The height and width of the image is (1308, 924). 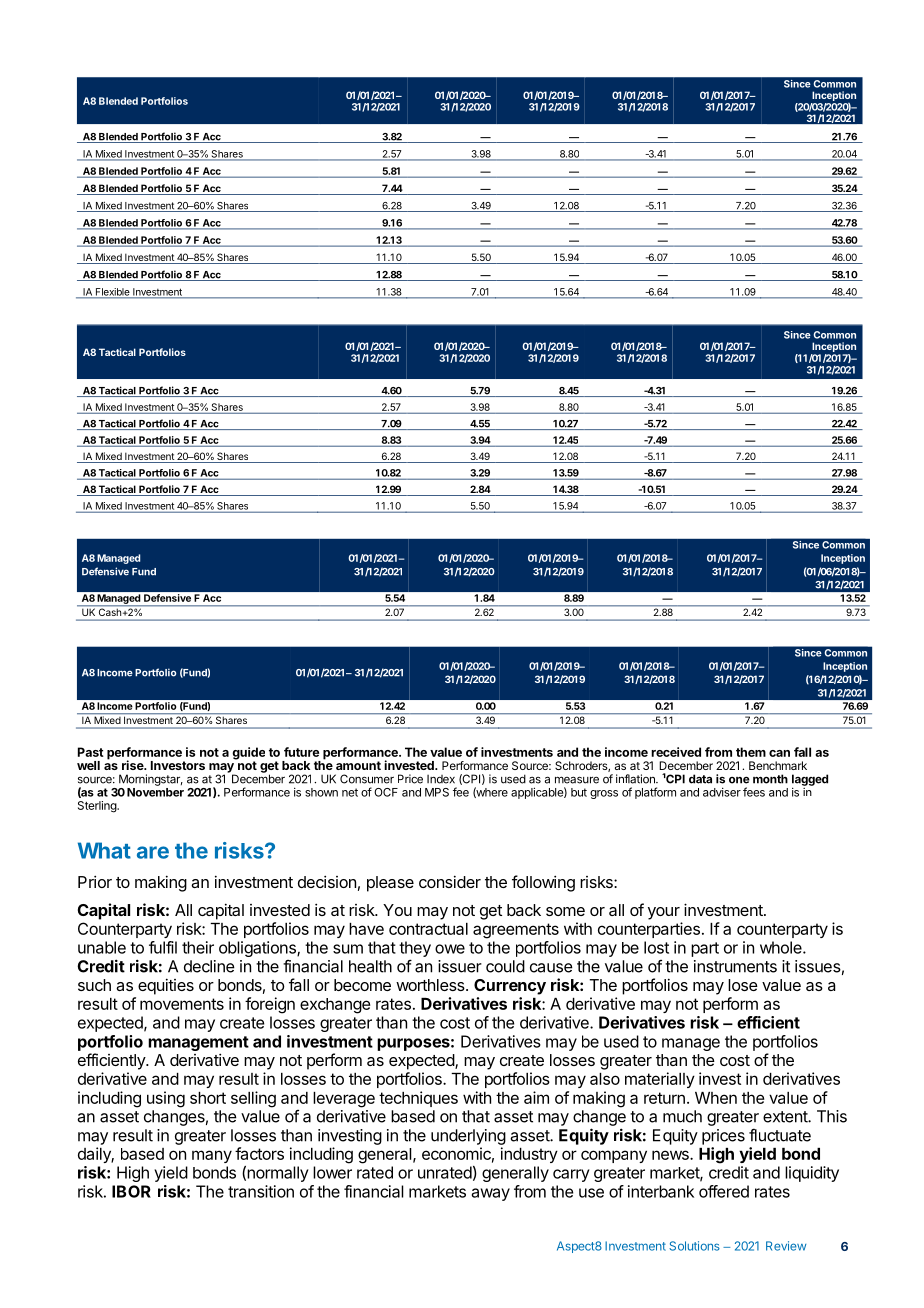 What do you see at coordinates (441, 779) in the image?
I see `Index` at bounding box center [441, 779].
